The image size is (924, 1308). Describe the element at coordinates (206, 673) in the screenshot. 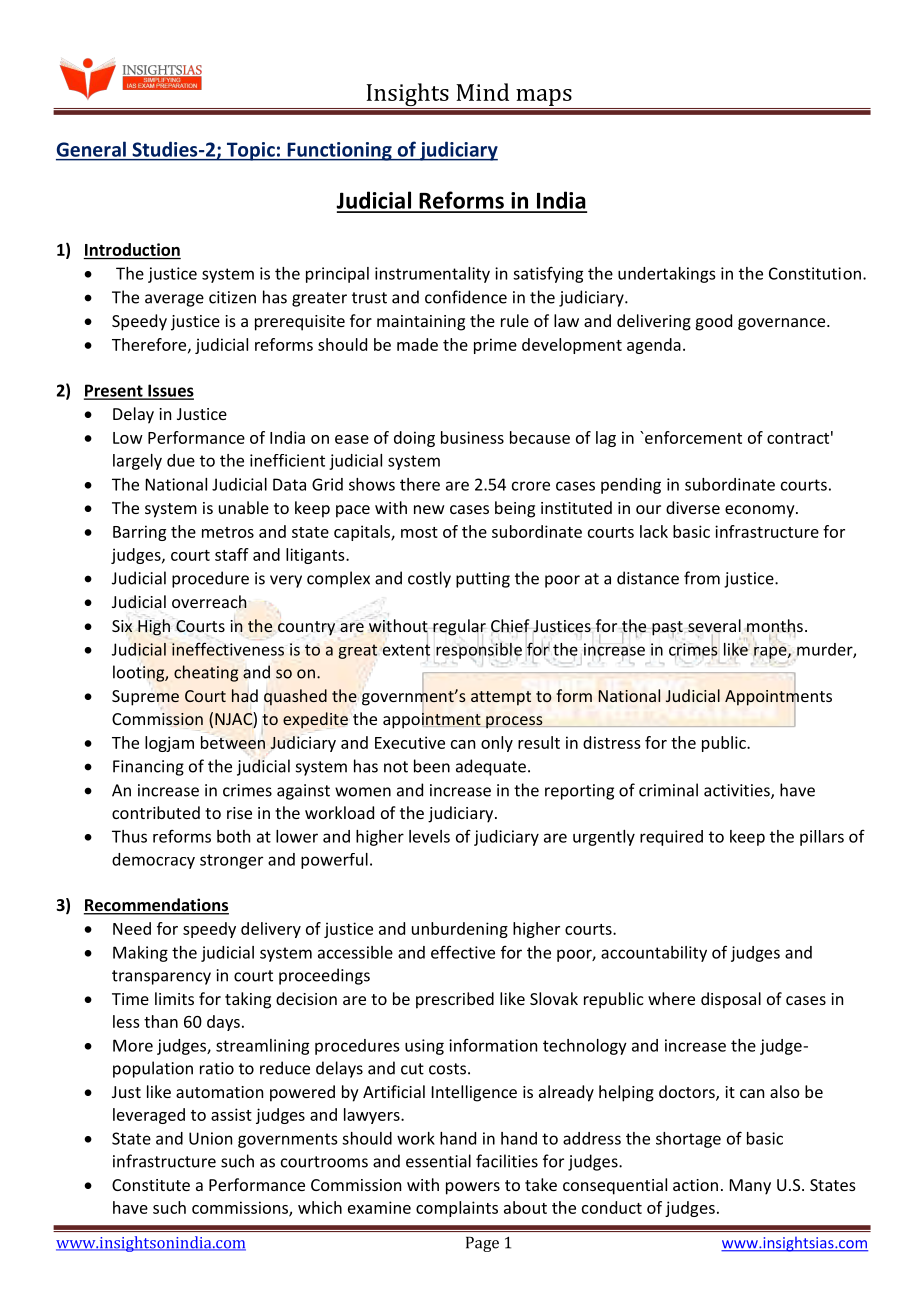

I see `cheating` at that location.
